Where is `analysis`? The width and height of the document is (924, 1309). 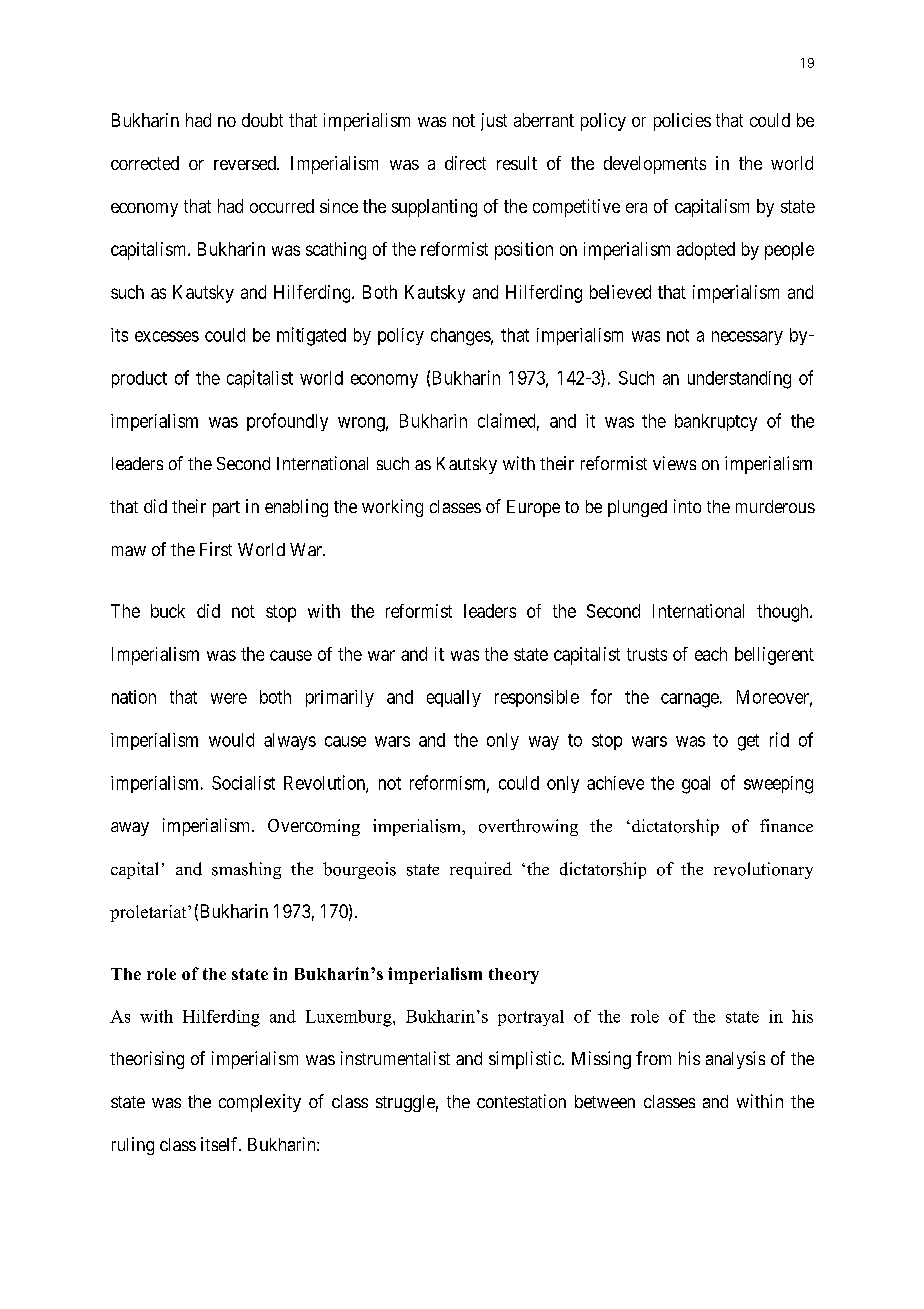 analysis is located at coordinates (735, 1060).
